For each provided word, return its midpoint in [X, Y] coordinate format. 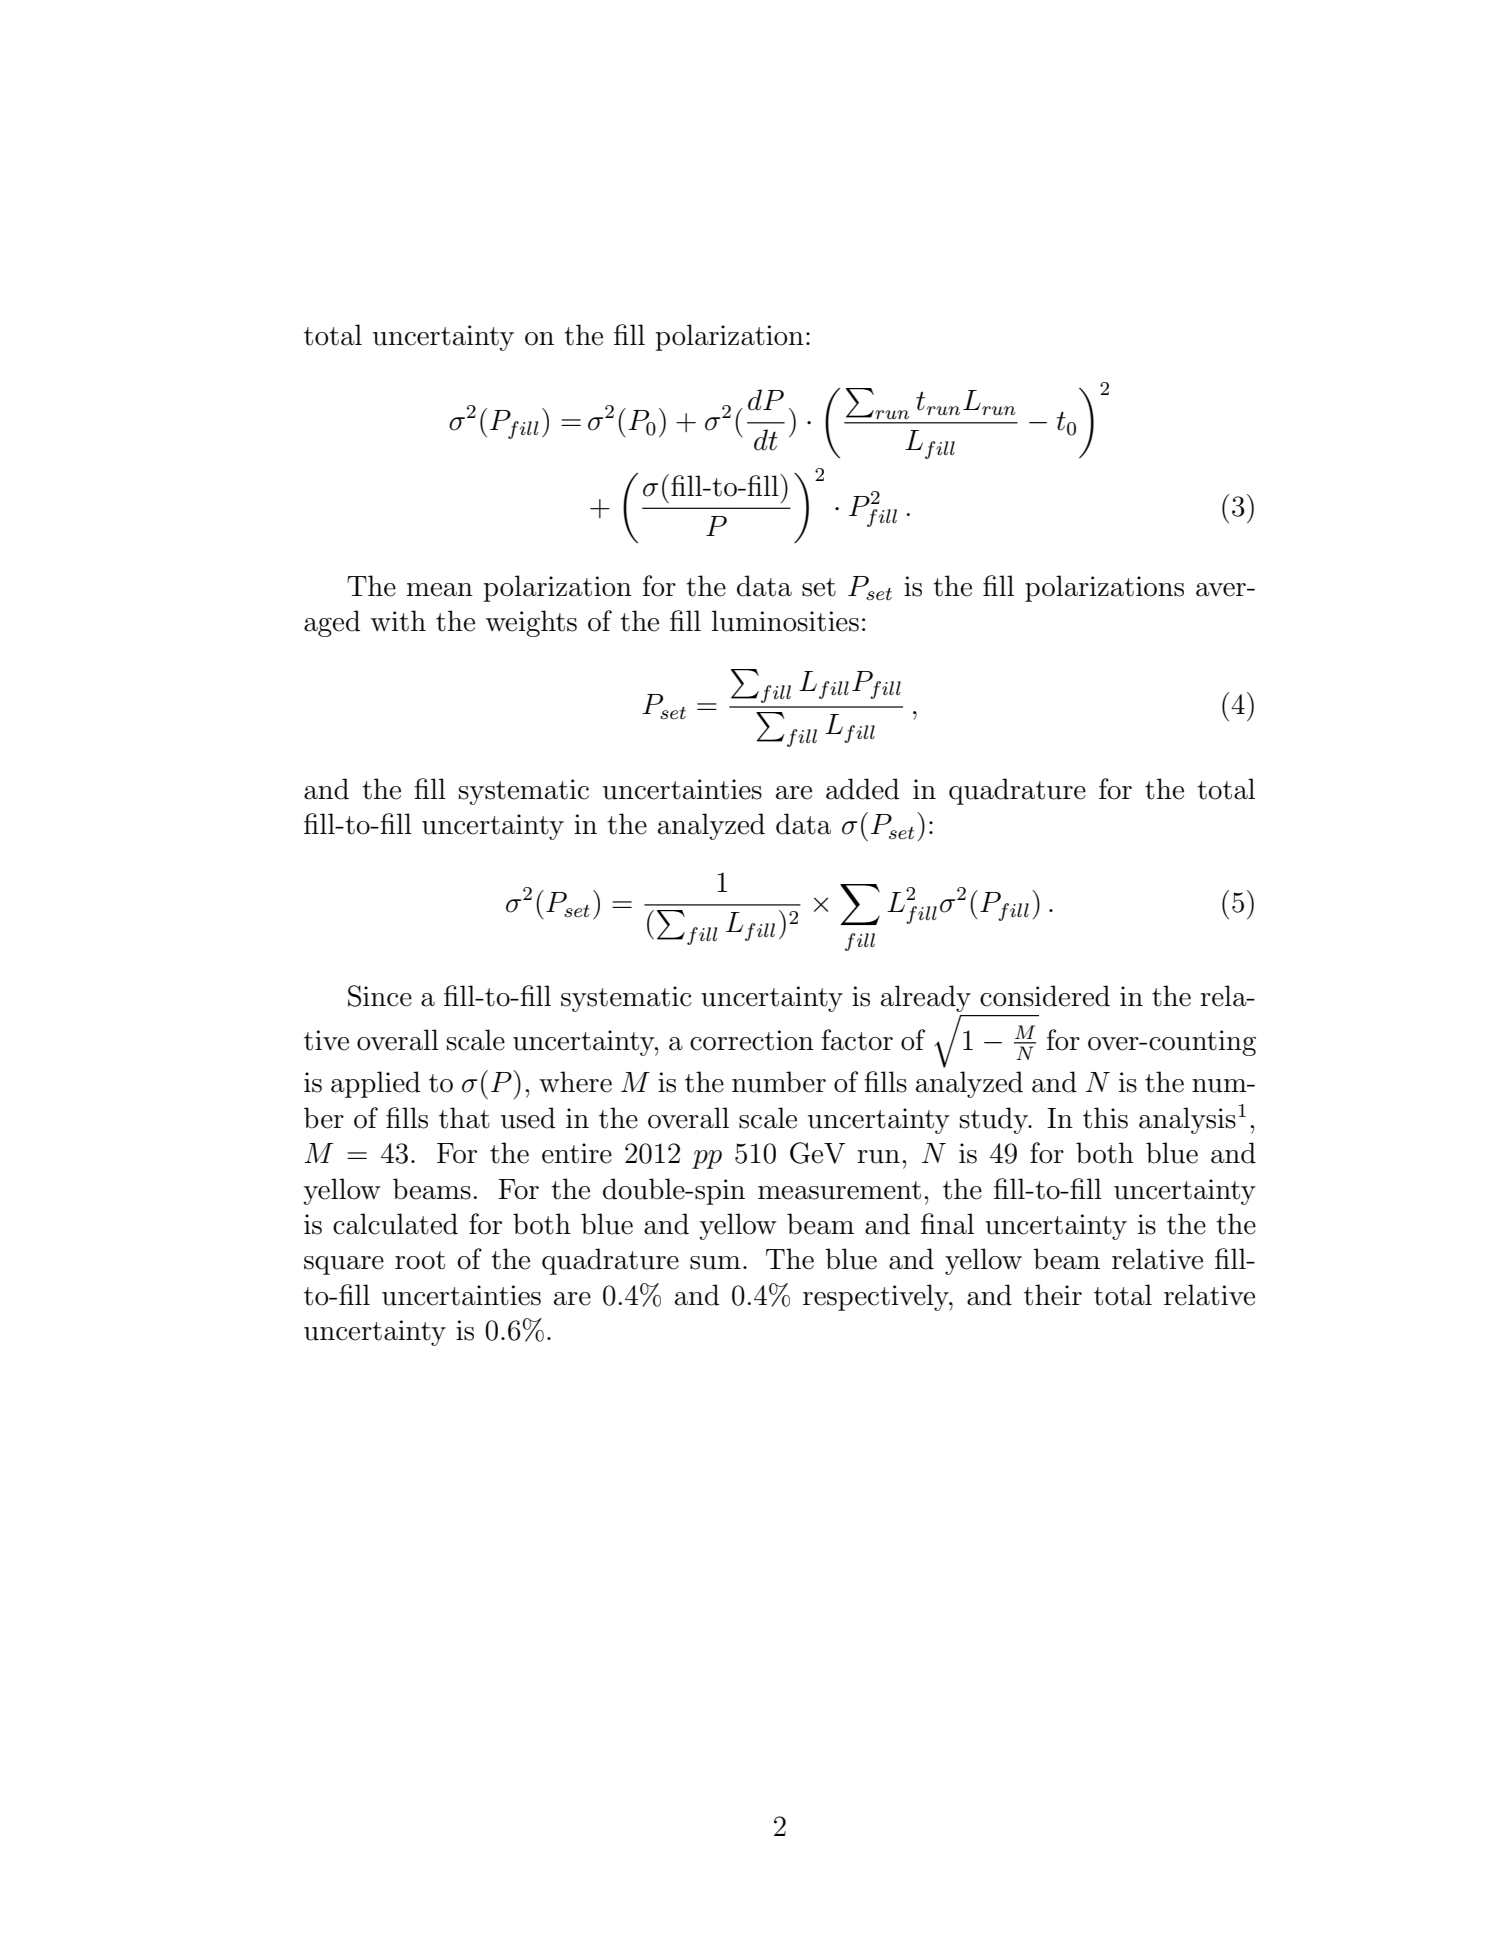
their [1053, 1295]
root [420, 1260]
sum [715, 1263]
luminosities [785, 621]
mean [440, 590]
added [862, 789]
